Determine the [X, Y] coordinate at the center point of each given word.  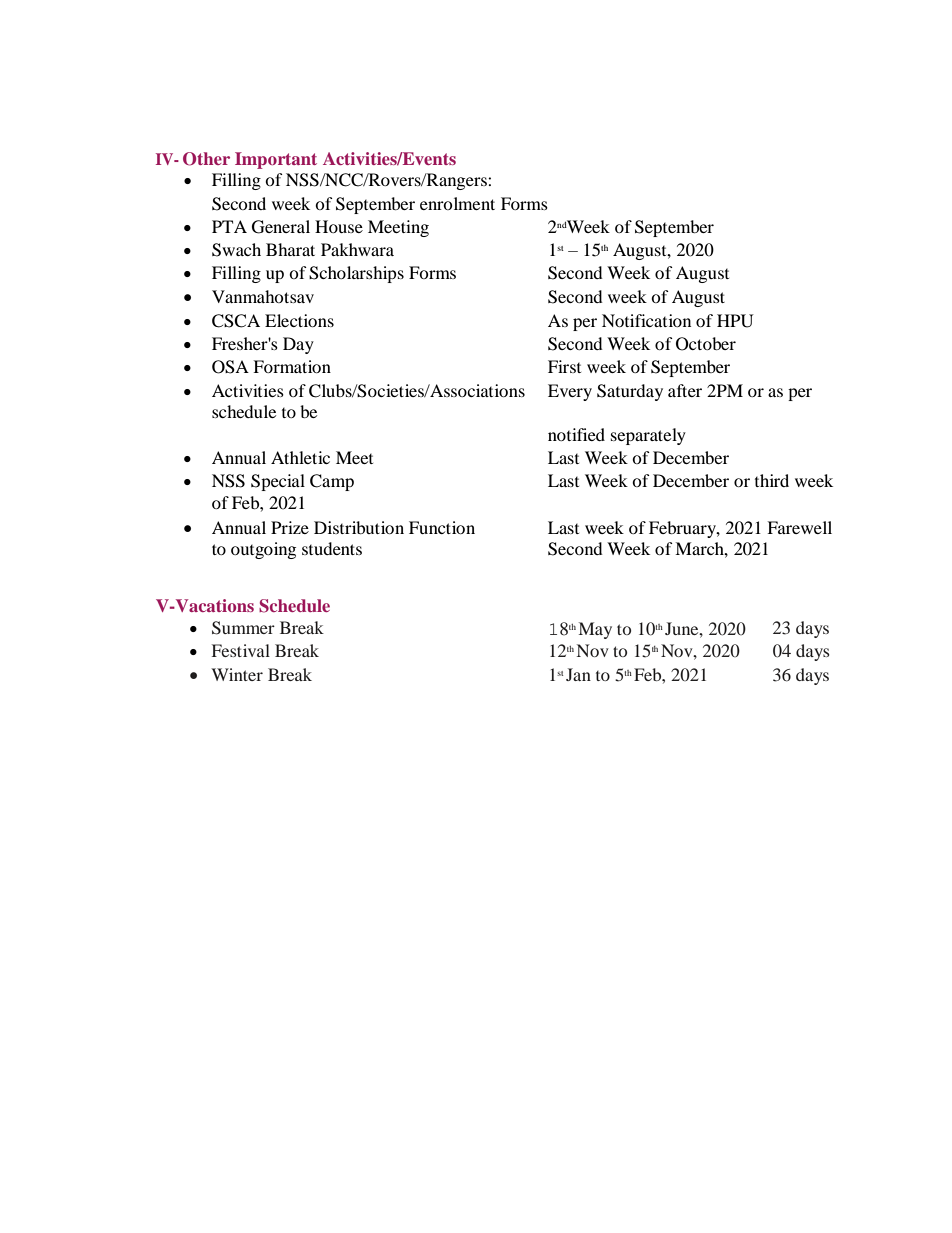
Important [276, 160]
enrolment [457, 203]
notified [576, 434]
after [685, 390]
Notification [646, 320]
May [595, 630]
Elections [299, 320]
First [564, 366]
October [706, 344]
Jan [578, 674]
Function [442, 527]
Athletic [300, 457]
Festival [241, 650]
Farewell [799, 527]
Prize [290, 527]
